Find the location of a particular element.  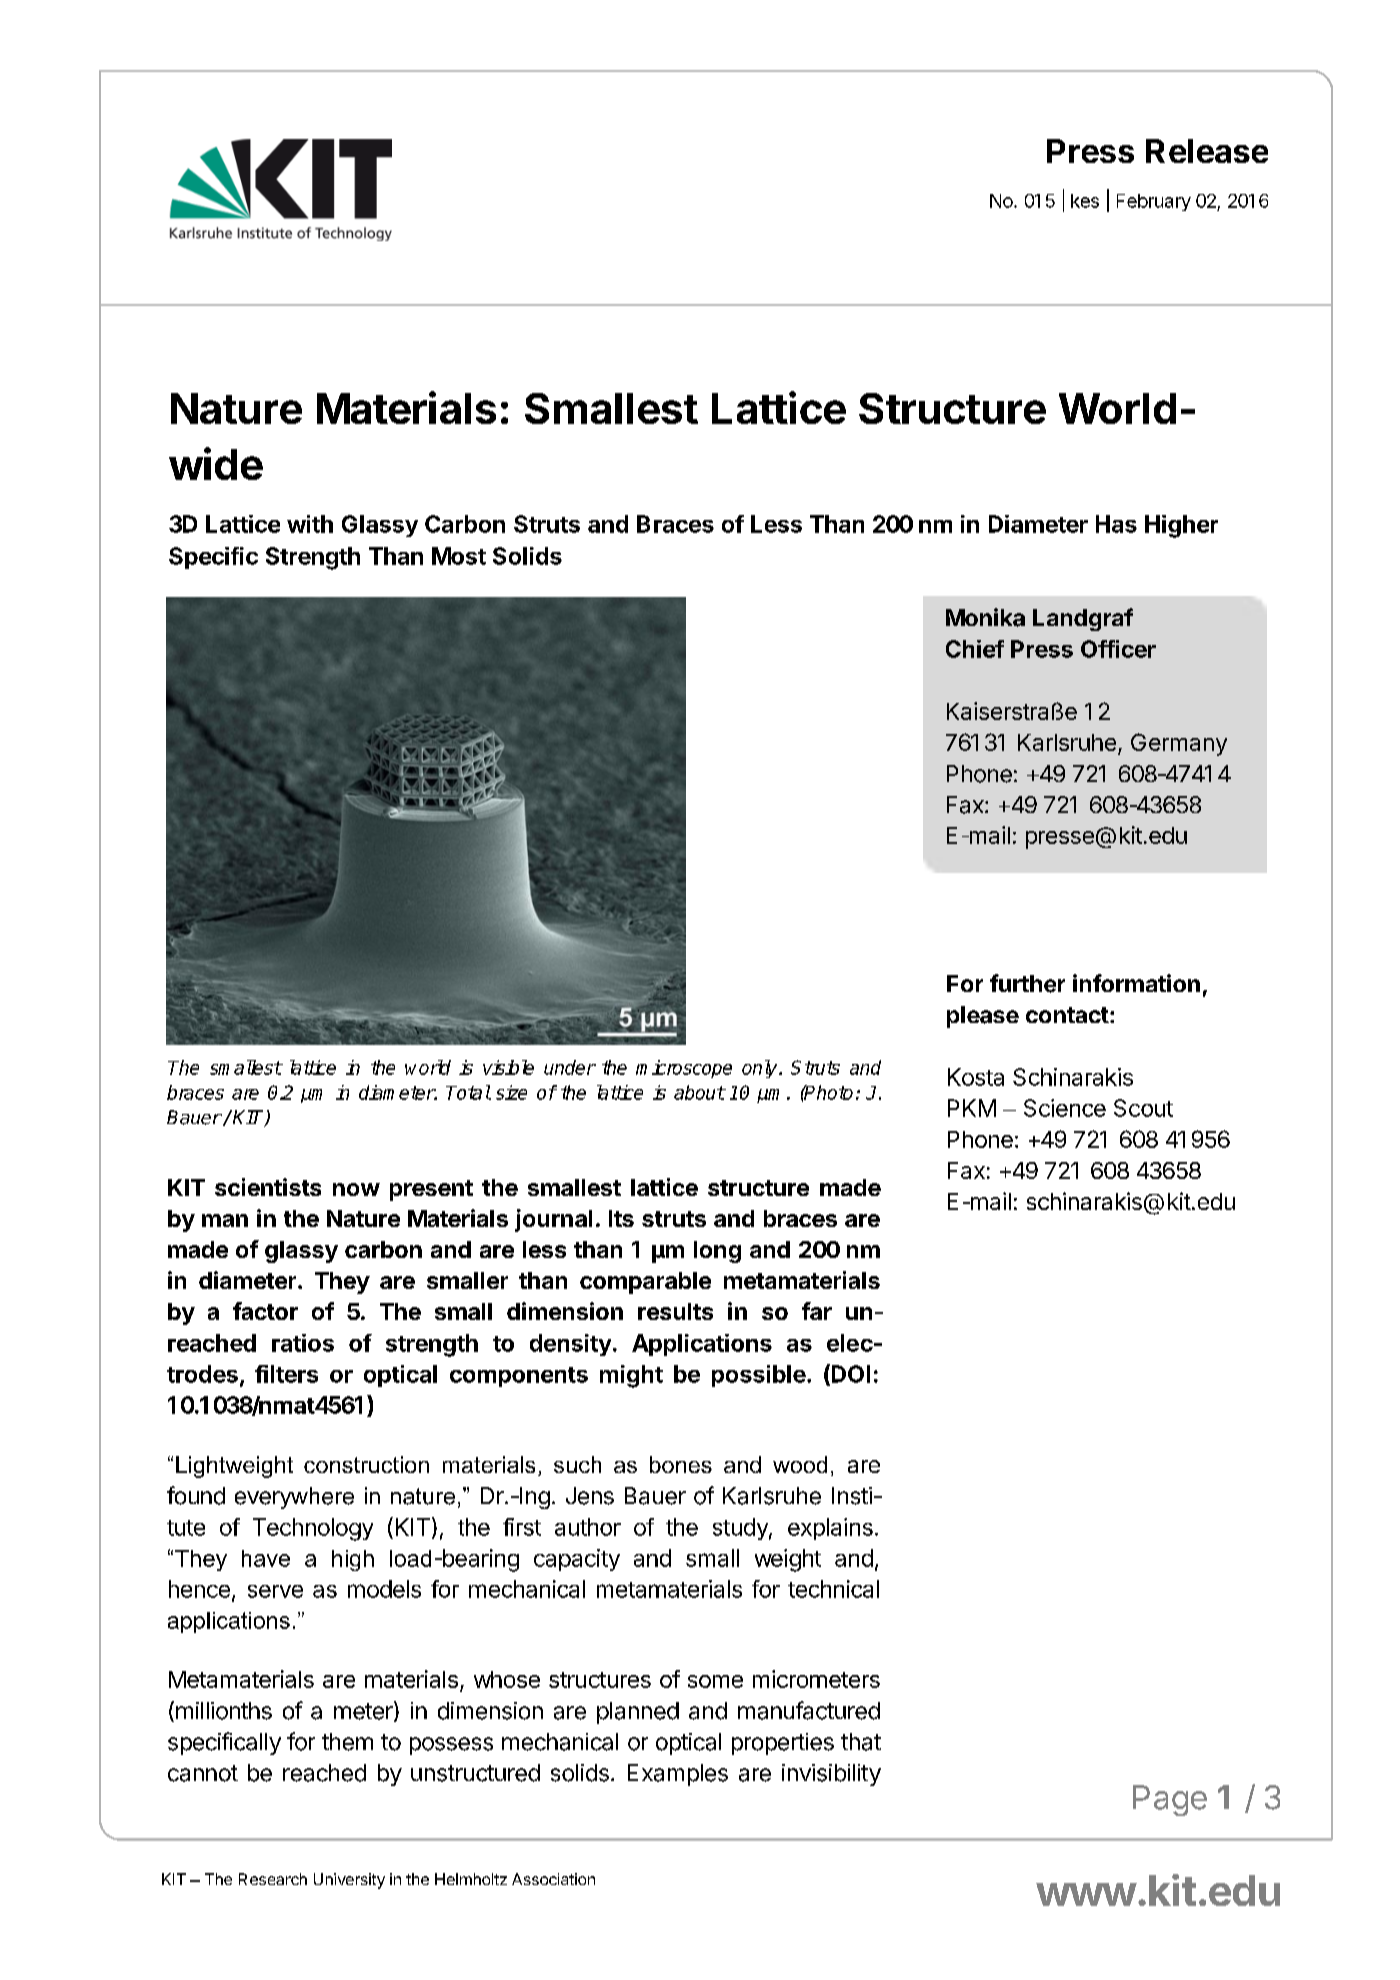

February is located at coordinates (1154, 202).
